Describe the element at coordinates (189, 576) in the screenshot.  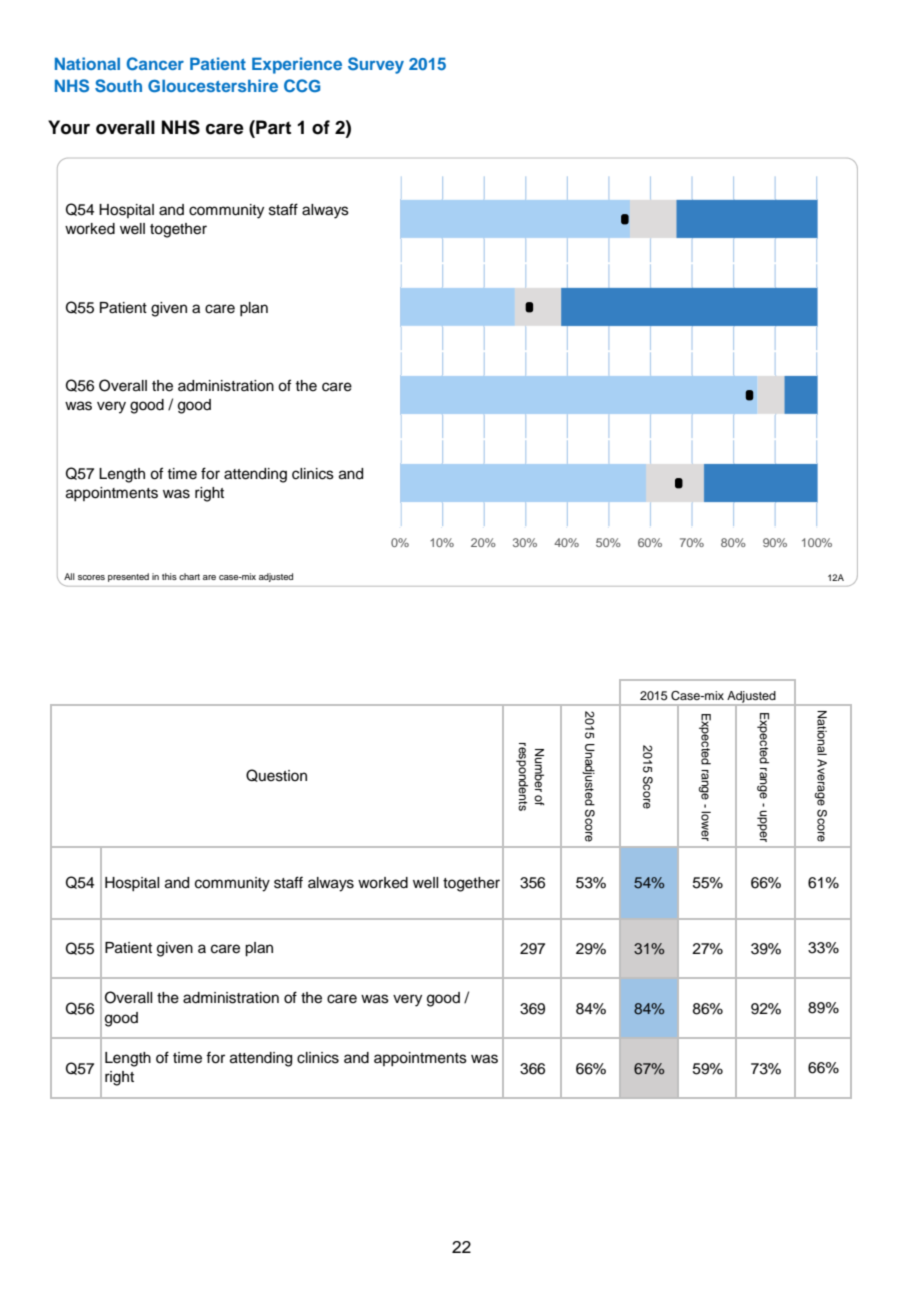
I see `chart` at that location.
